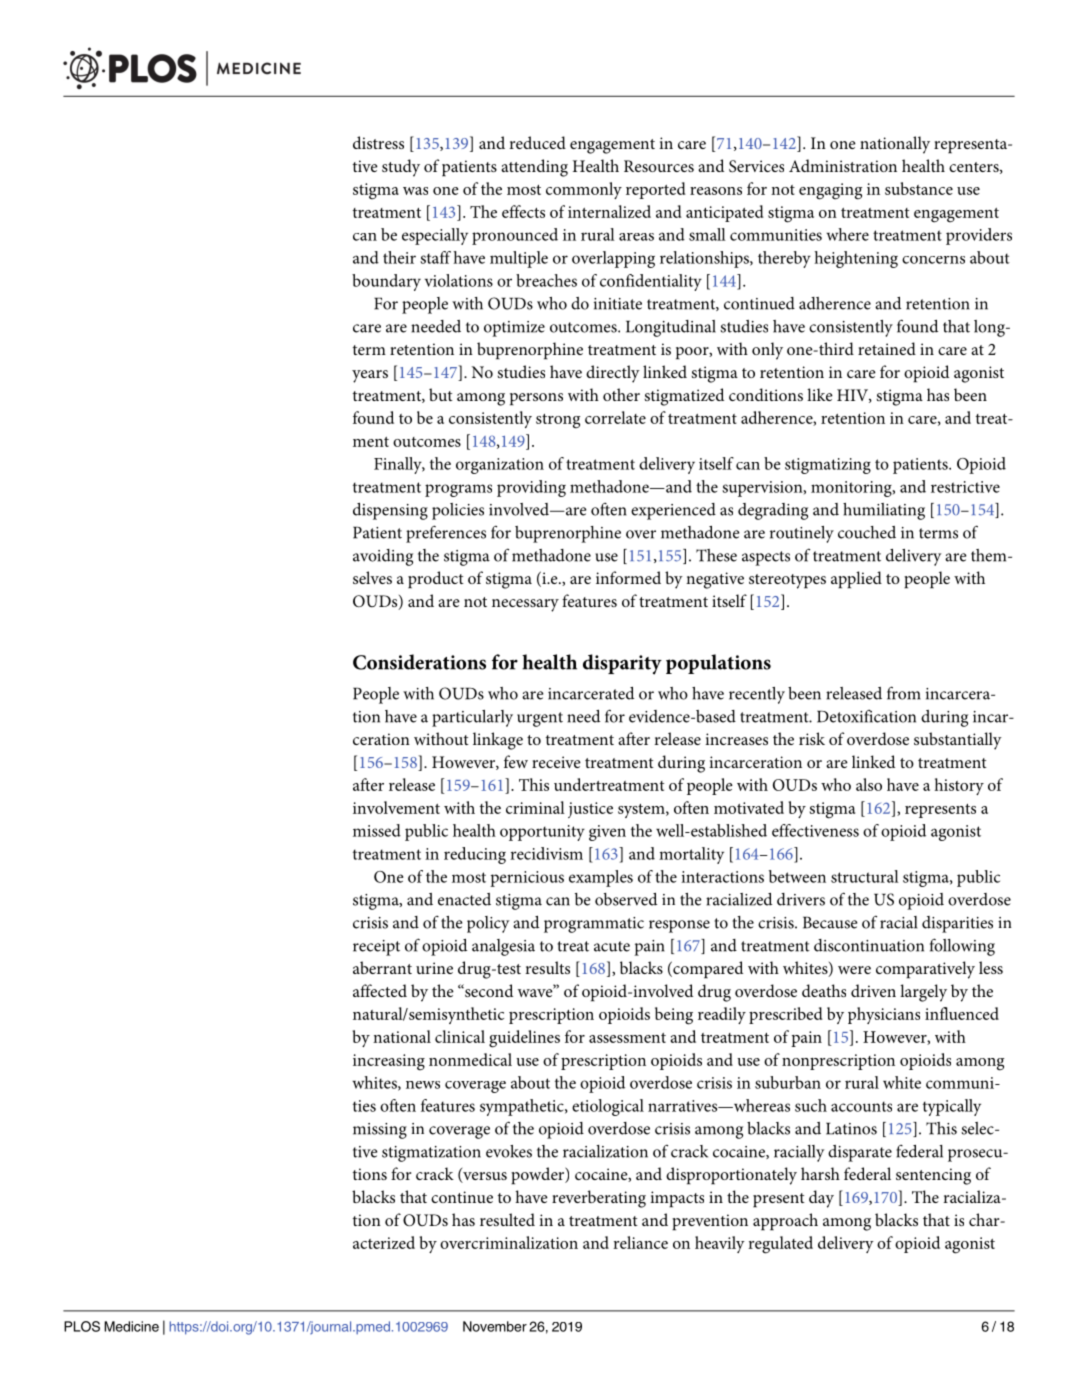  What do you see at coordinates (884, 1015) in the page?
I see `physicians` at bounding box center [884, 1015].
